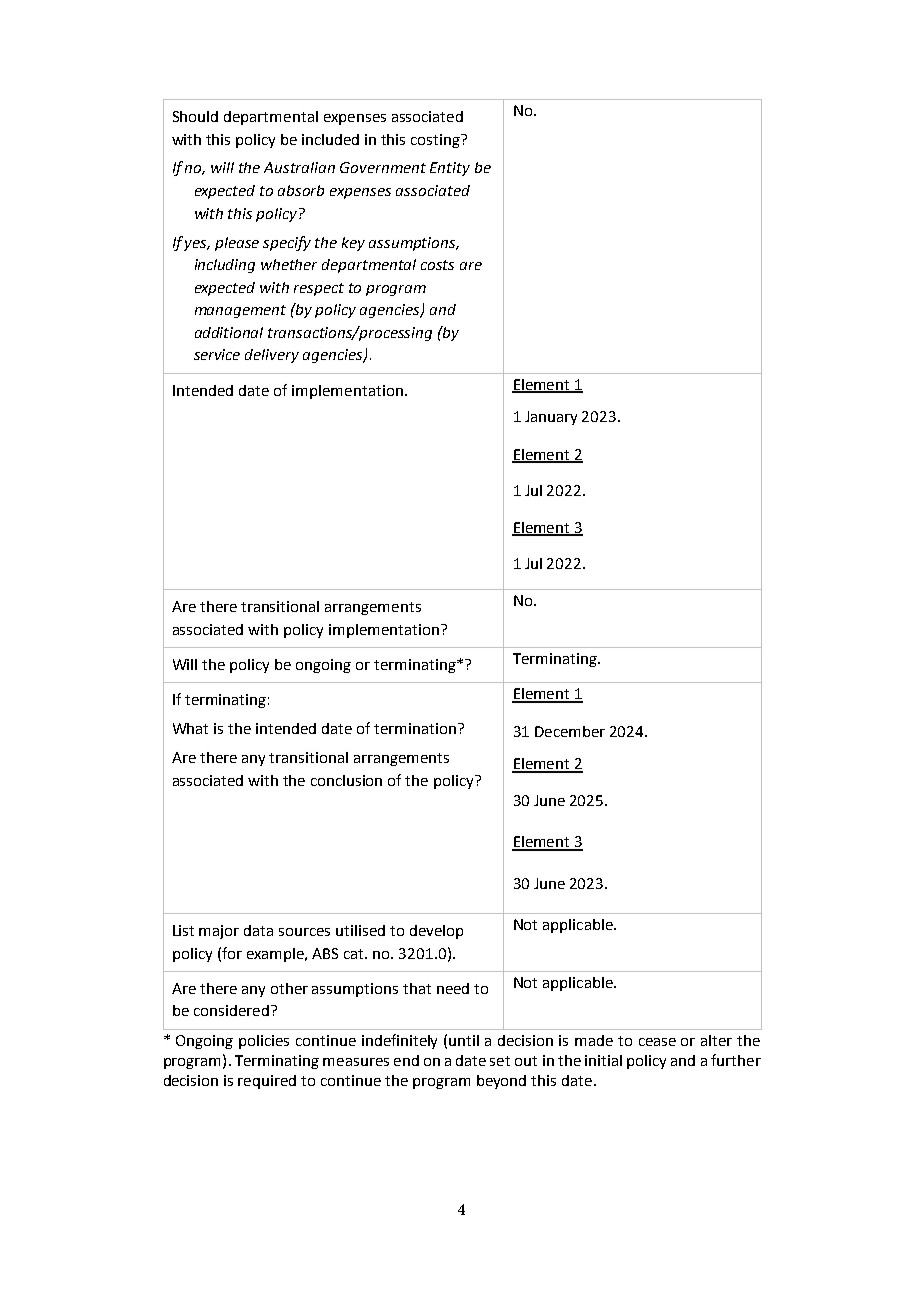  Describe the element at coordinates (464, 1040) in the document. I see `until` at that location.
